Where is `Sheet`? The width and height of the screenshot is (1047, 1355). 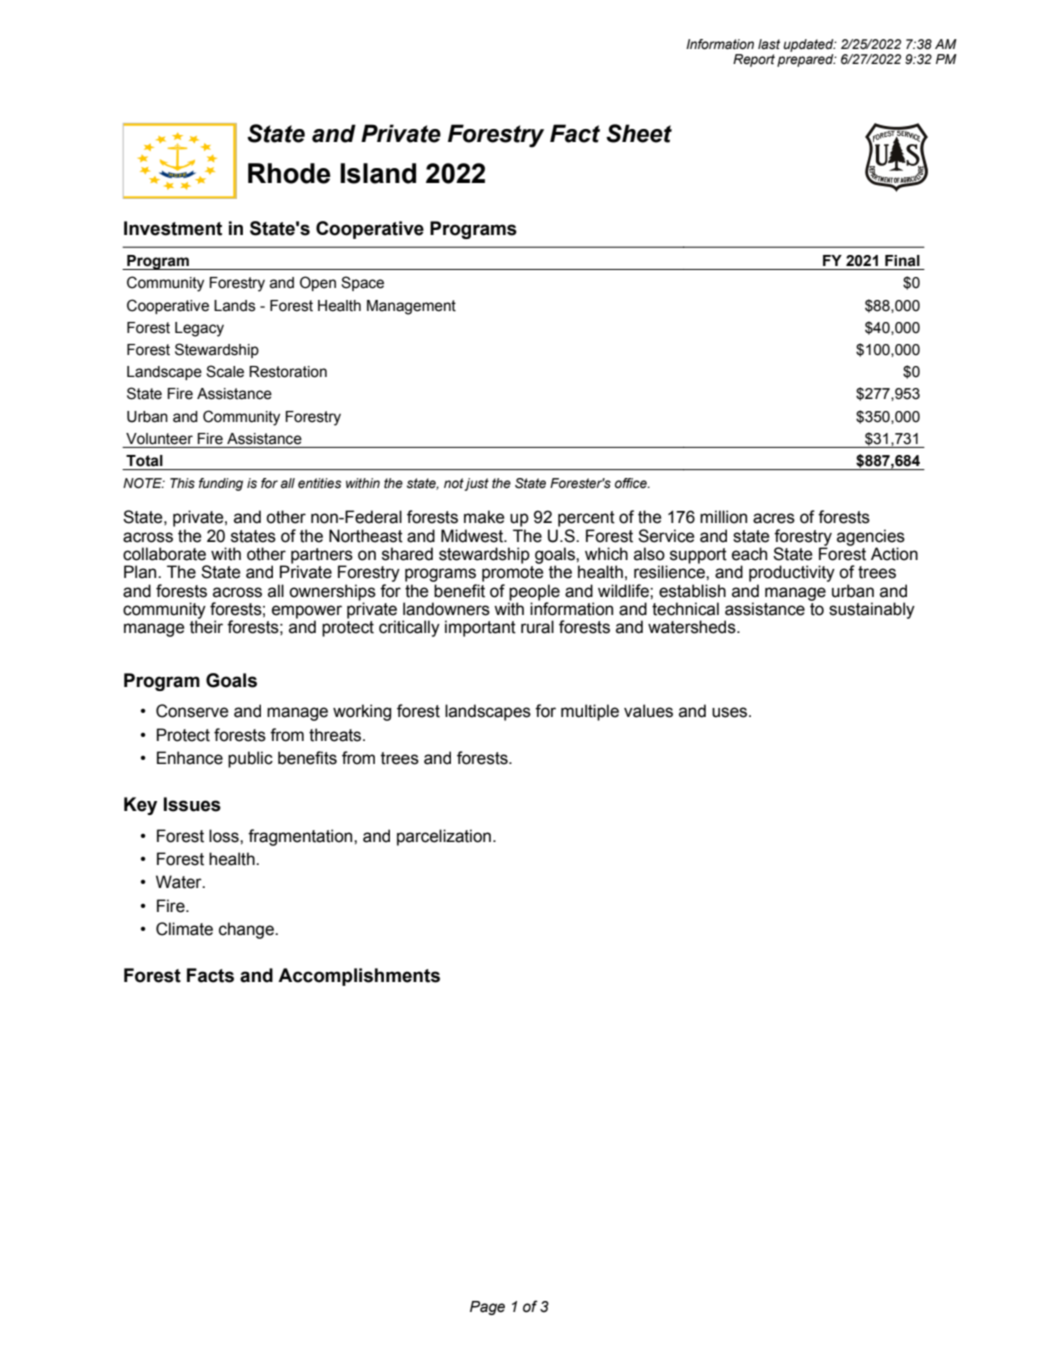 Sheet is located at coordinates (639, 133).
